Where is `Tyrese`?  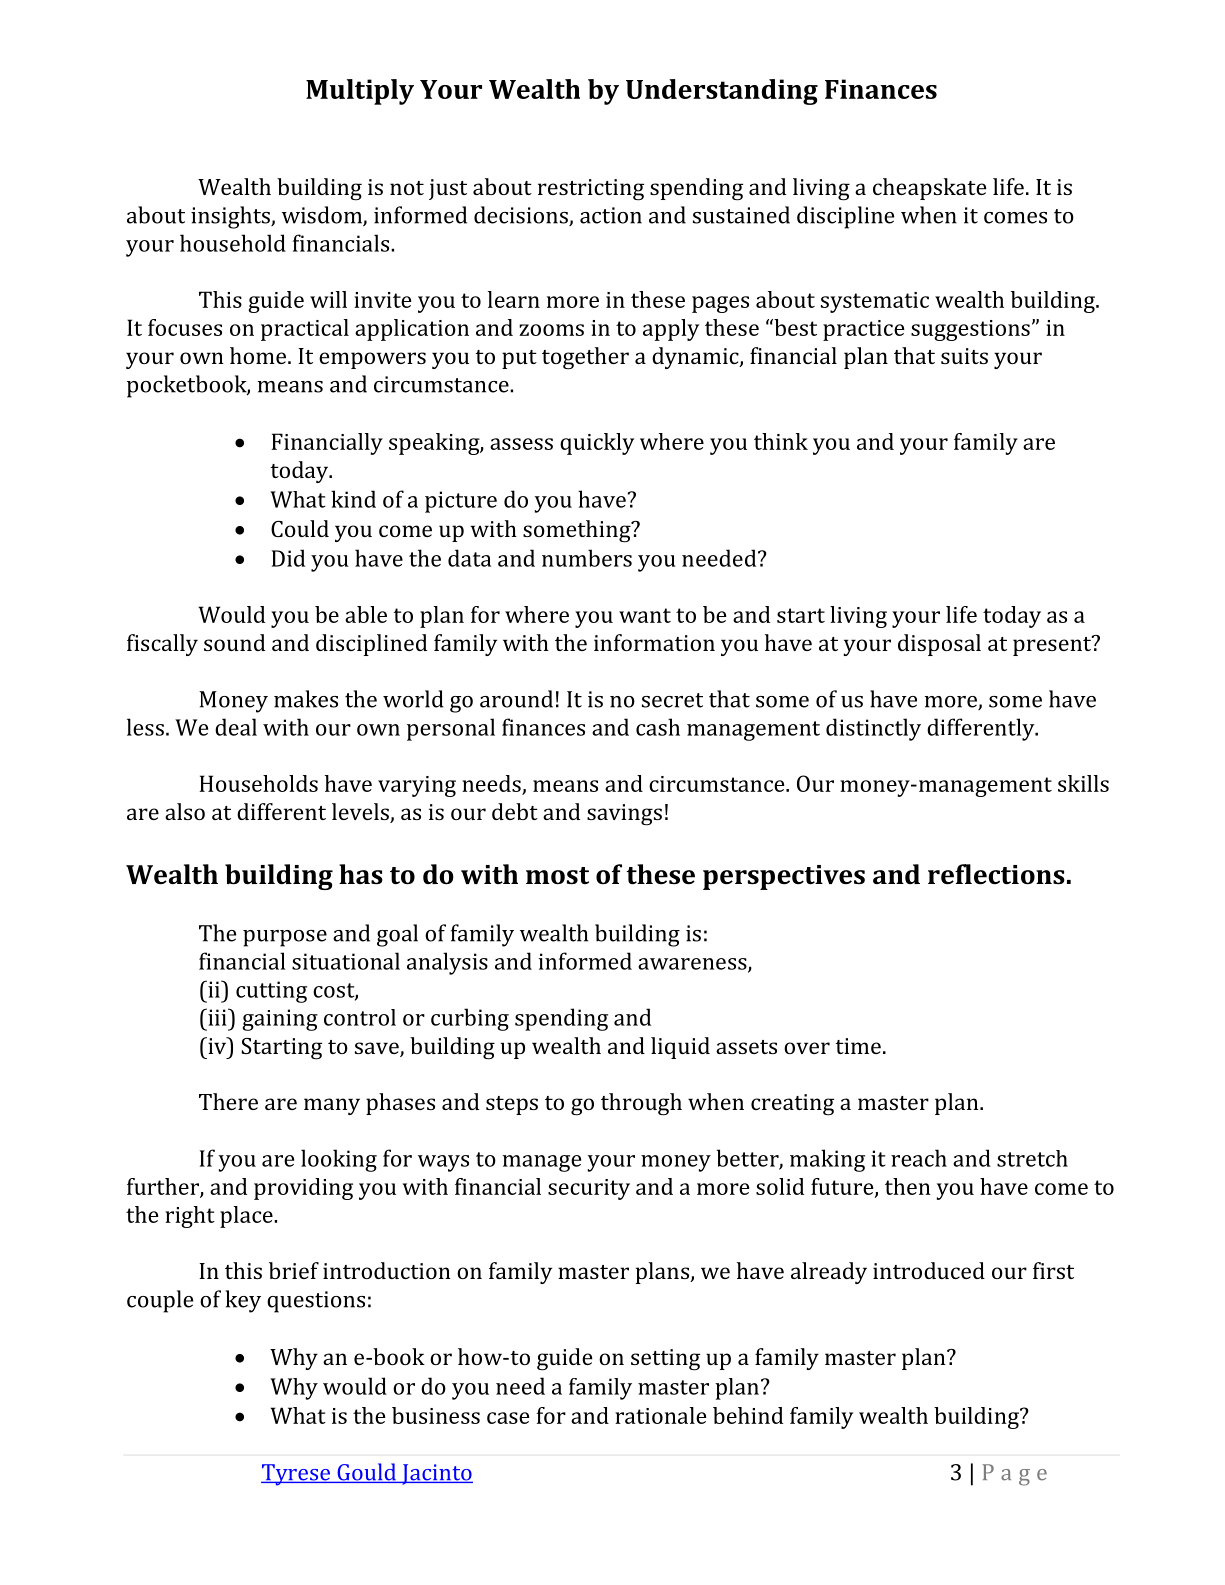
Tyrese is located at coordinates (296, 1475).
